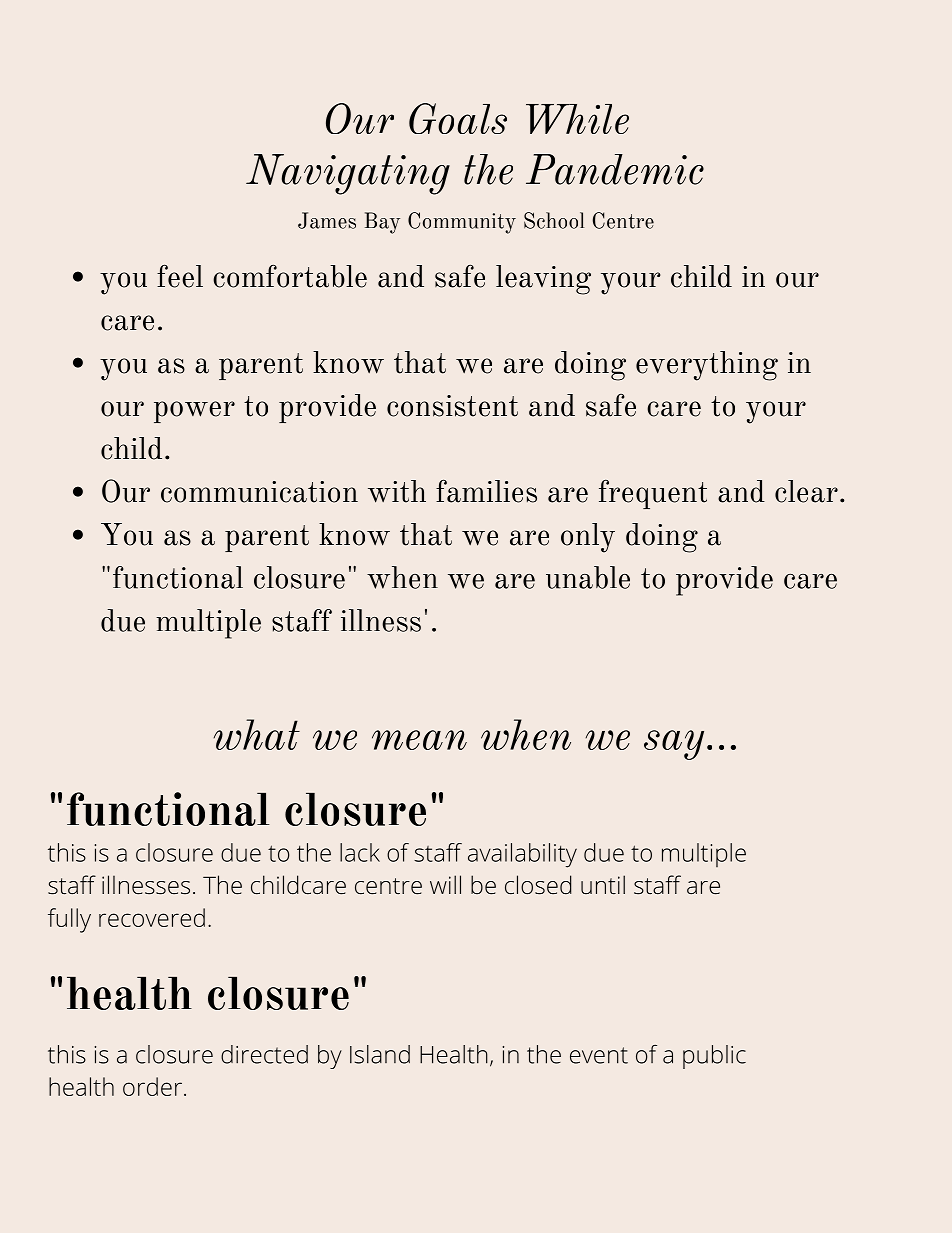 Image resolution: width=952 pixels, height=1233 pixels. I want to click on Island, so click(380, 1054).
